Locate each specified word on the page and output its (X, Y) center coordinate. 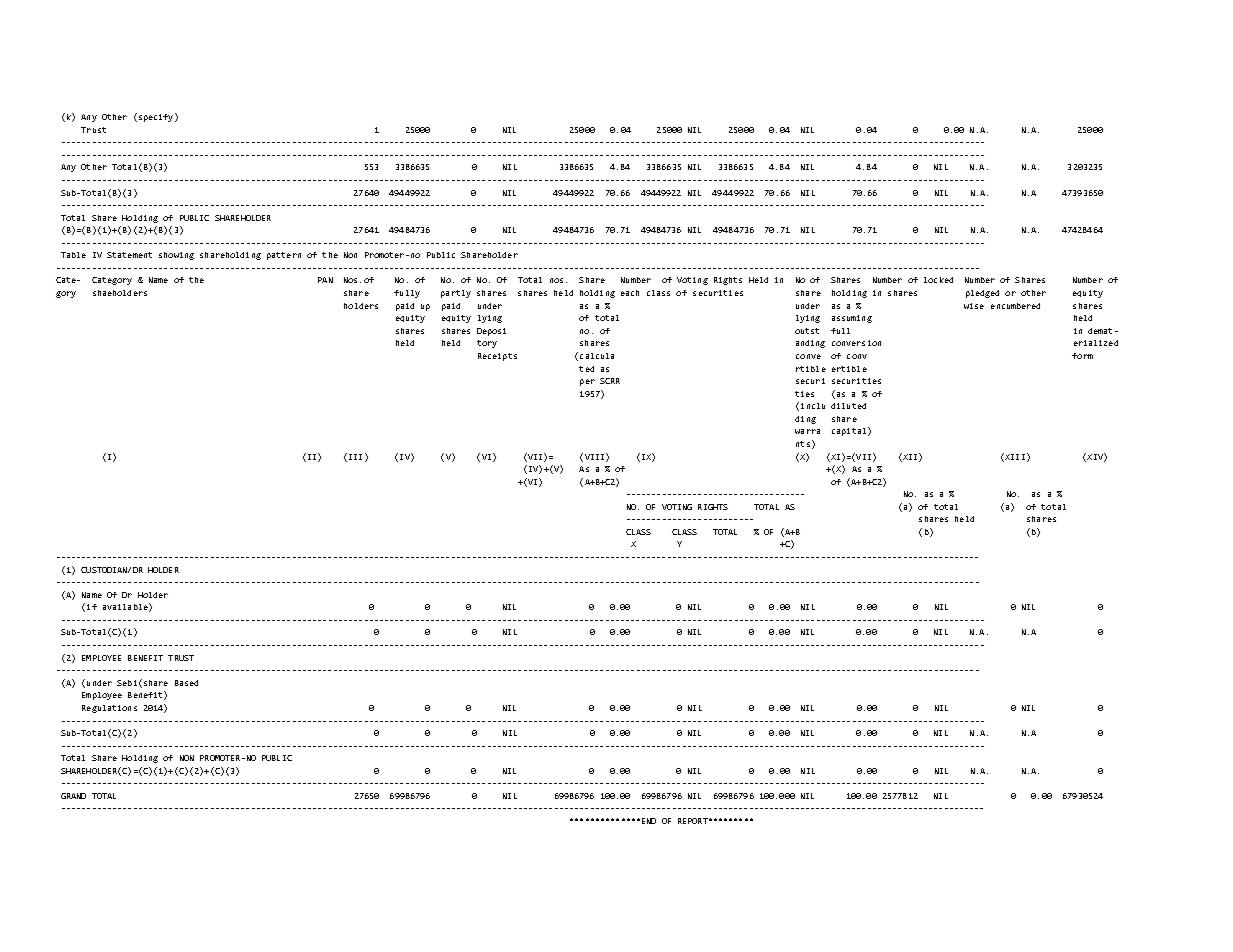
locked (938, 280)
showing (176, 256)
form (1082, 356)
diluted (848, 406)
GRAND (73, 796)
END (649, 821)
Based (186, 683)
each (630, 293)
